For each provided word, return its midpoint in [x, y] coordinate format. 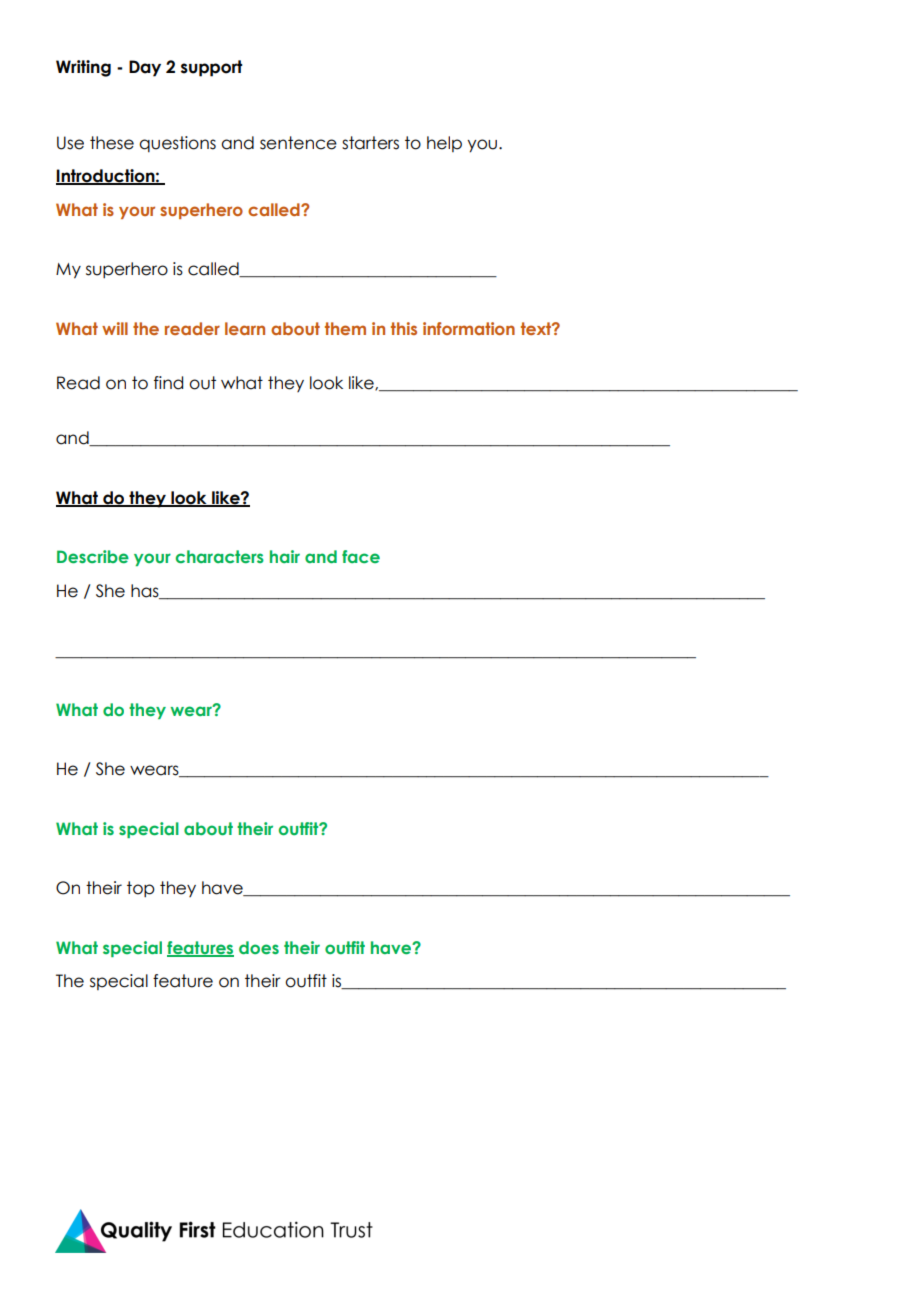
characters [220, 556]
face [361, 556]
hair [285, 556]
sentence [298, 143]
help [444, 144]
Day [145, 68]
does [259, 947]
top [141, 889]
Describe [93, 556]
